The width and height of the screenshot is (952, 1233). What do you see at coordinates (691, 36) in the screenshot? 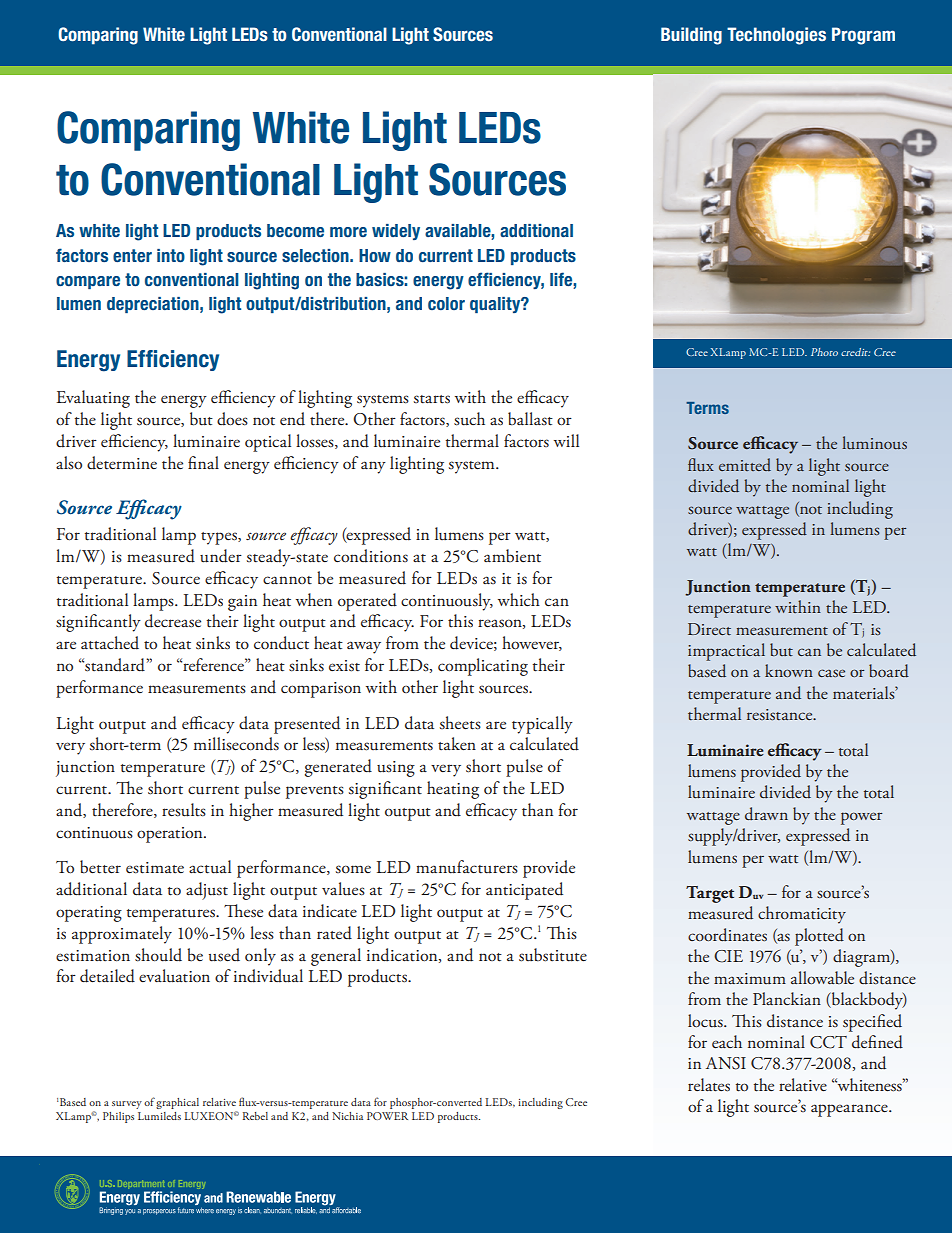
I see `Building` at bounding box center [691, 36].
